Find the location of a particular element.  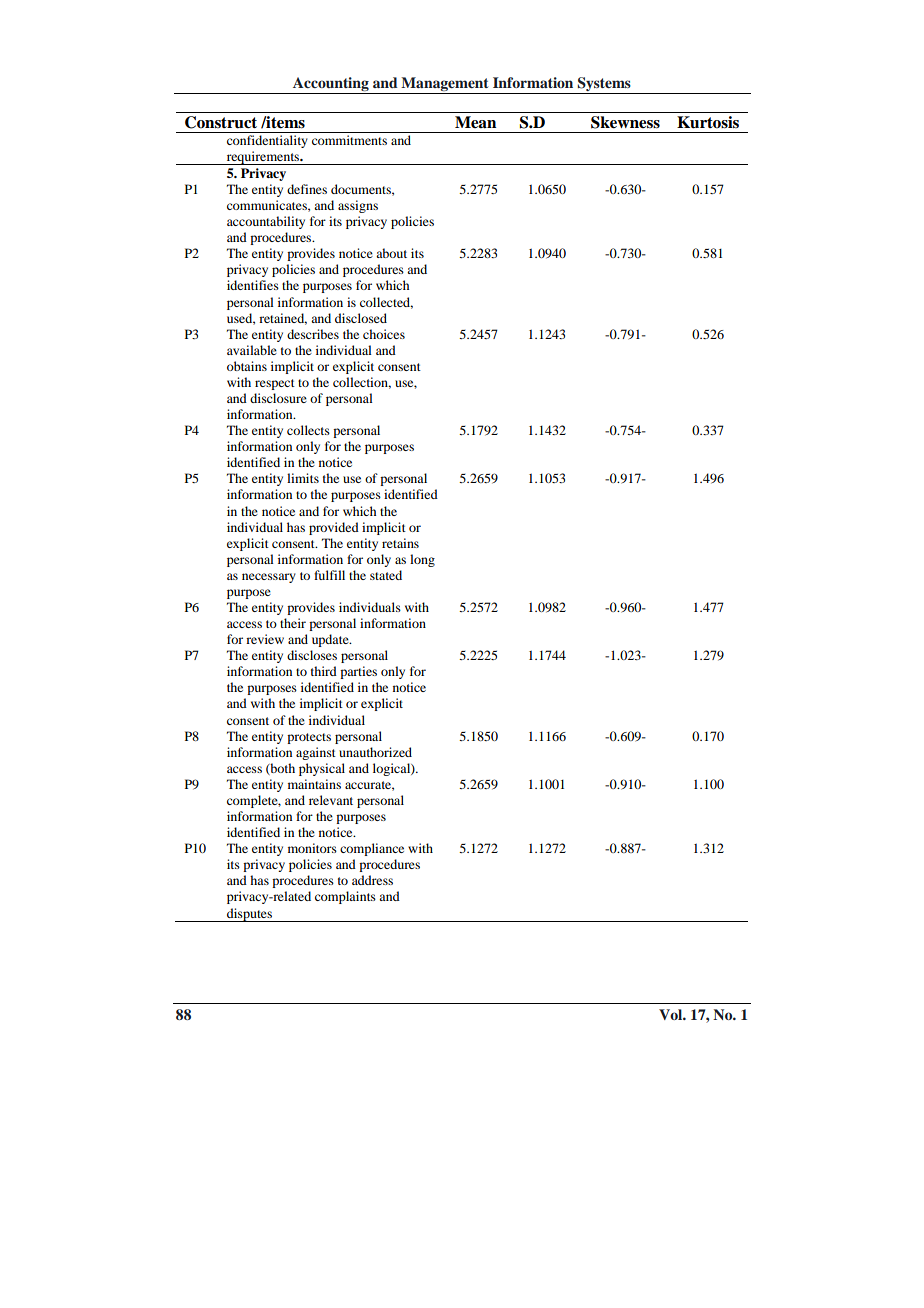

identifies is located at coordinates (253, 285).
